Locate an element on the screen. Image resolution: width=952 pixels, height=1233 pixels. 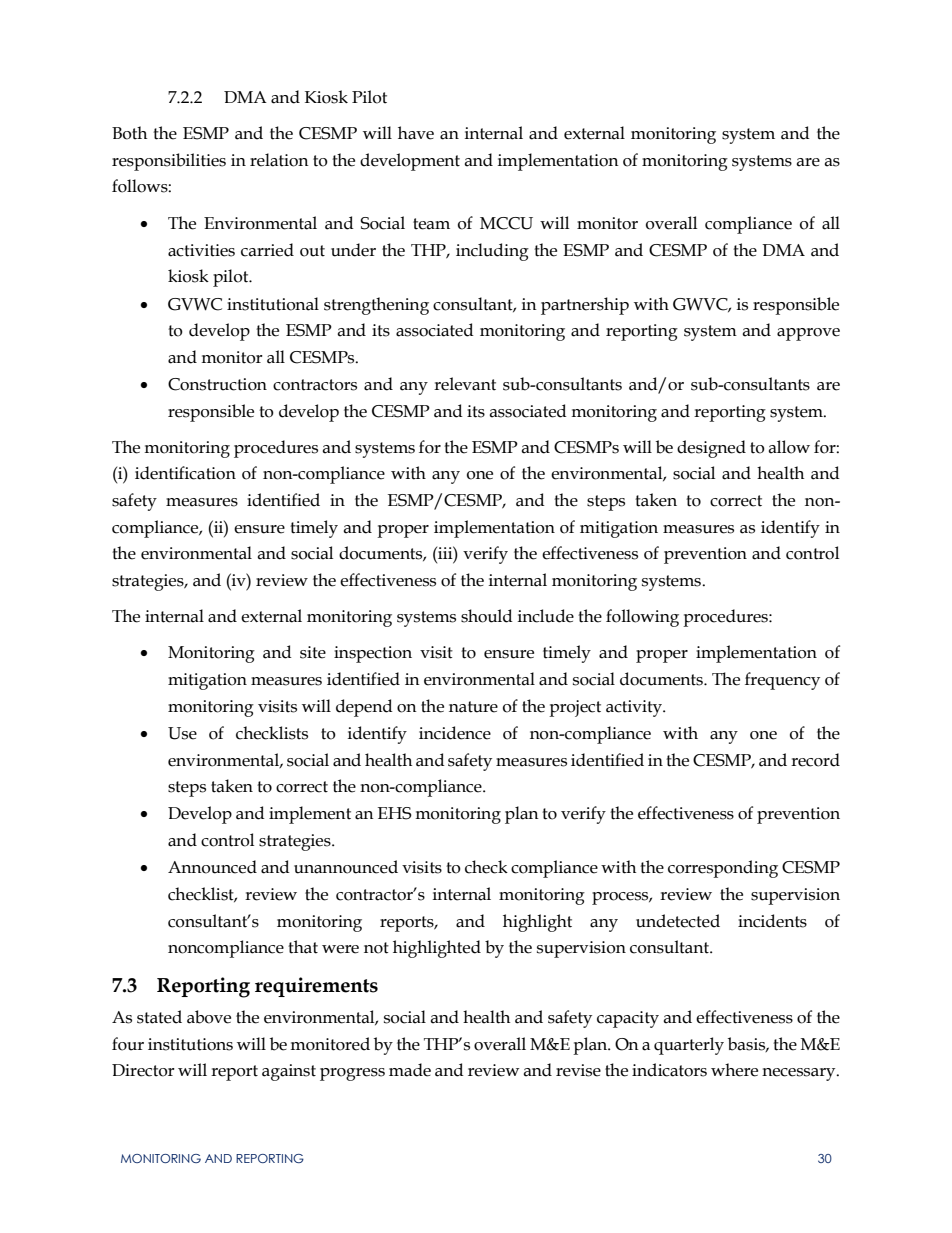
Use is located at coordinates (182, 733).
